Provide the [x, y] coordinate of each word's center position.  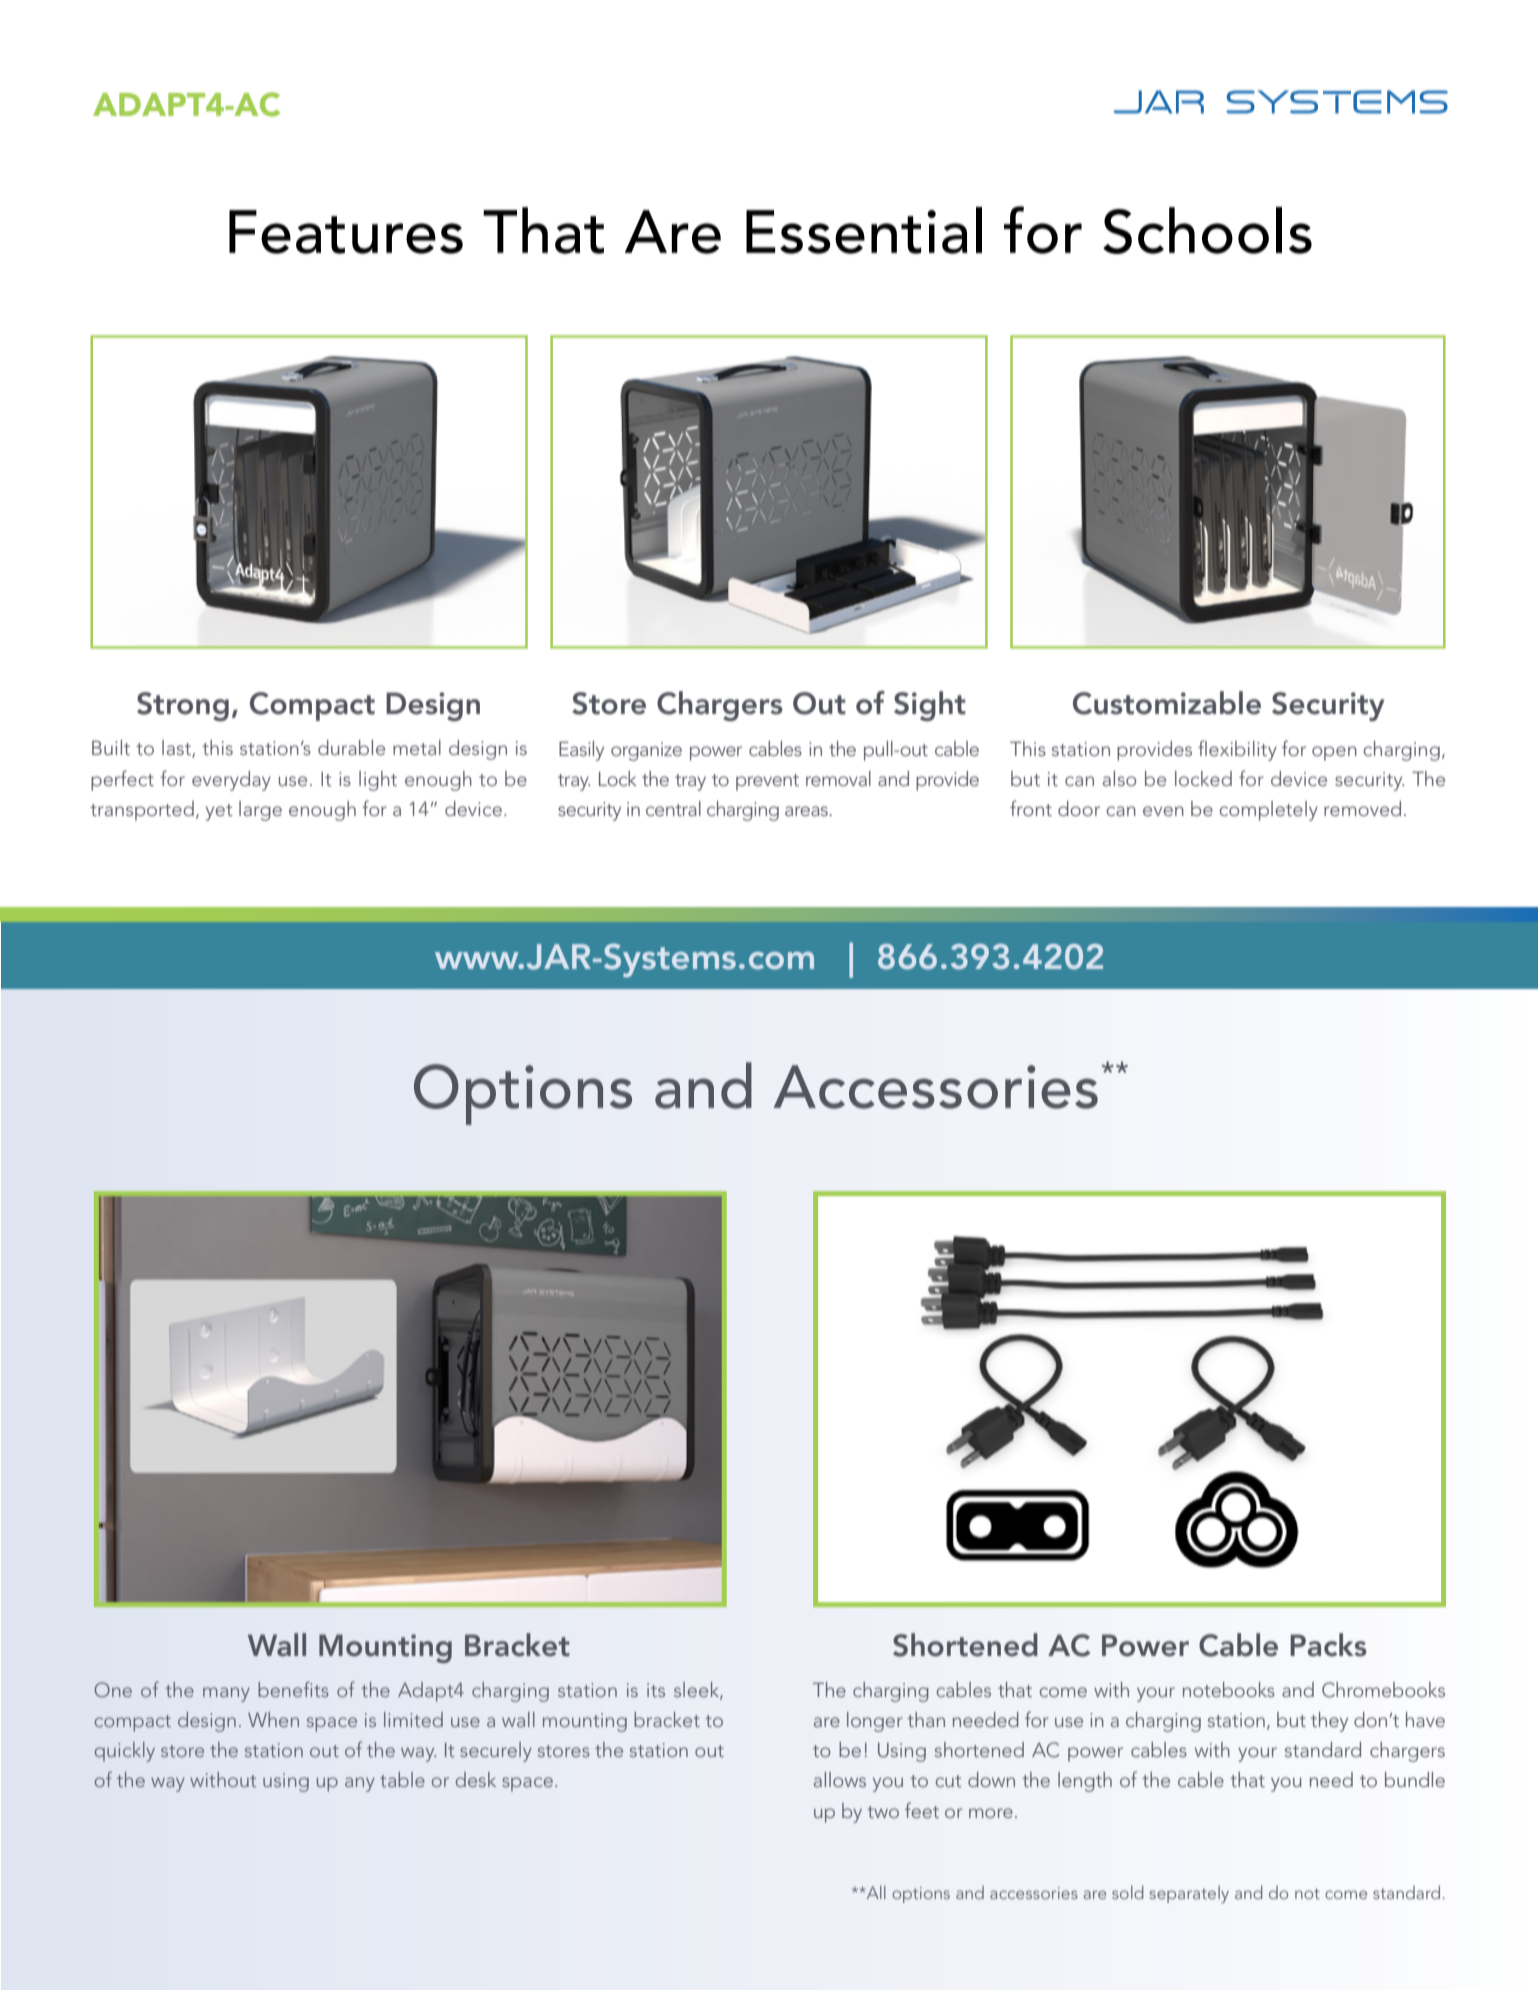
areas [807, 811]
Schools [1207, 230]
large [260, 811]
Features [346, 232]
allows [840, 1779]
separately [1189, 1894]
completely [1268, 811]
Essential [864, 230]
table [402, 1779]
